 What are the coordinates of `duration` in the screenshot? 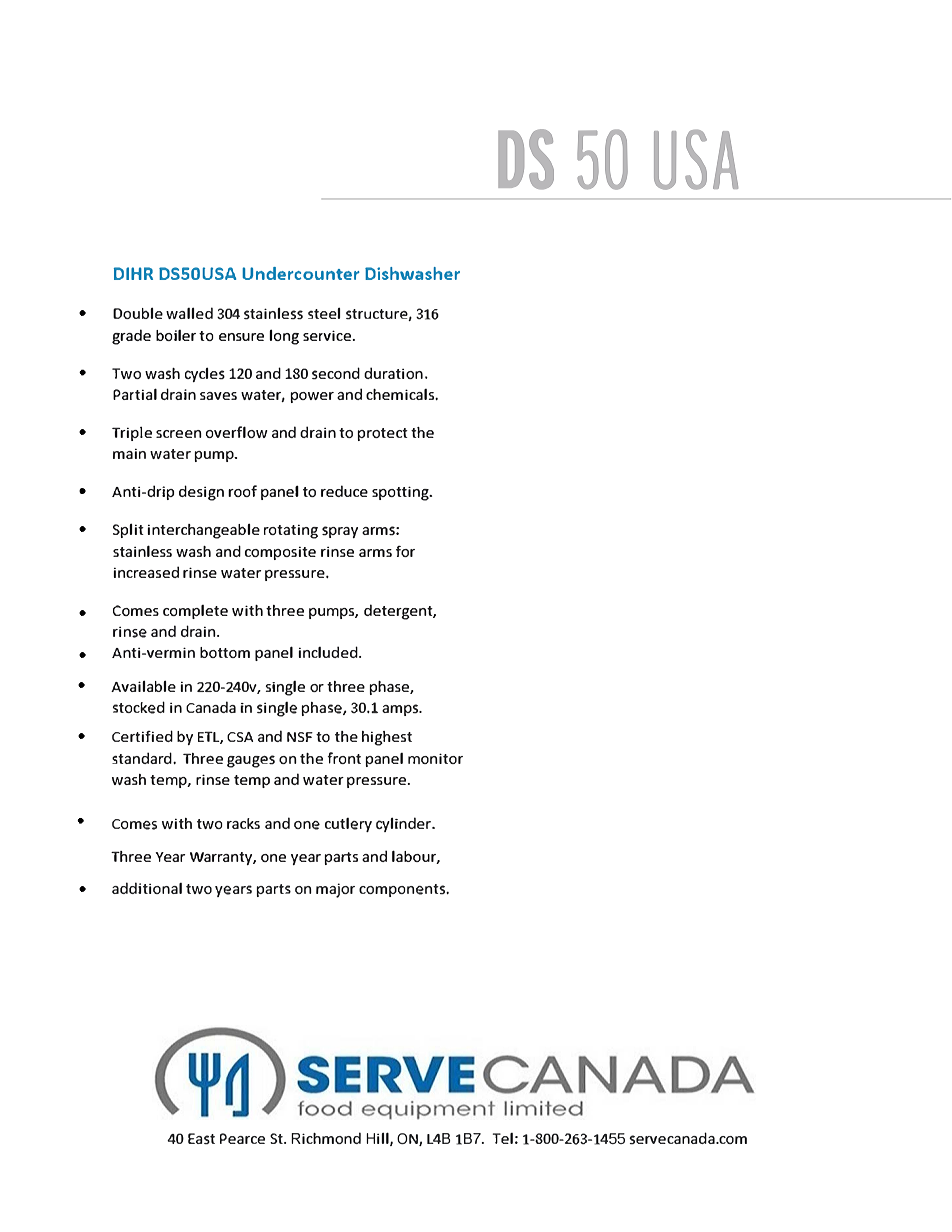 It's located at (393, 373).
